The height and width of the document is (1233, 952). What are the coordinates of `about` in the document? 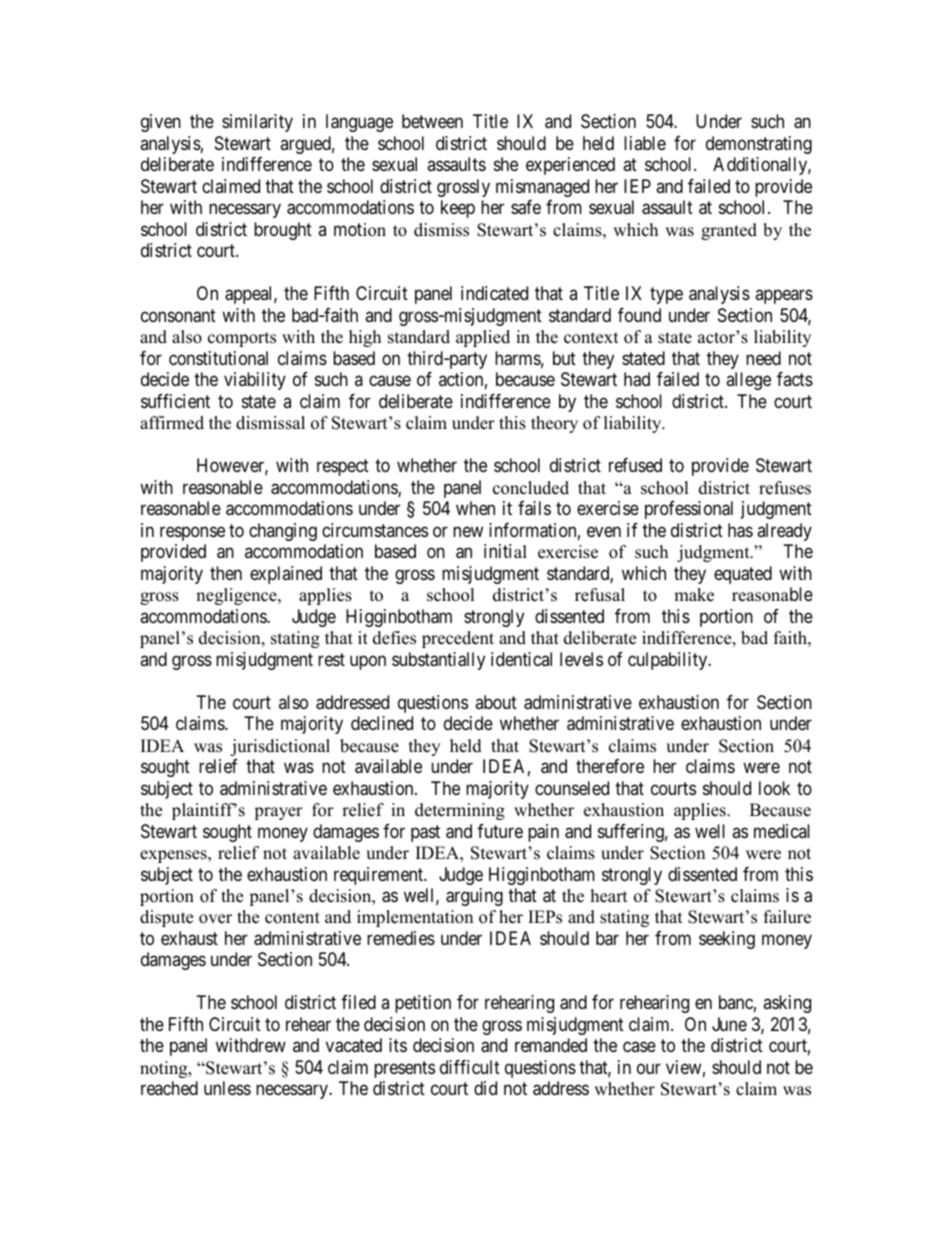 It's located at (496, 702).
